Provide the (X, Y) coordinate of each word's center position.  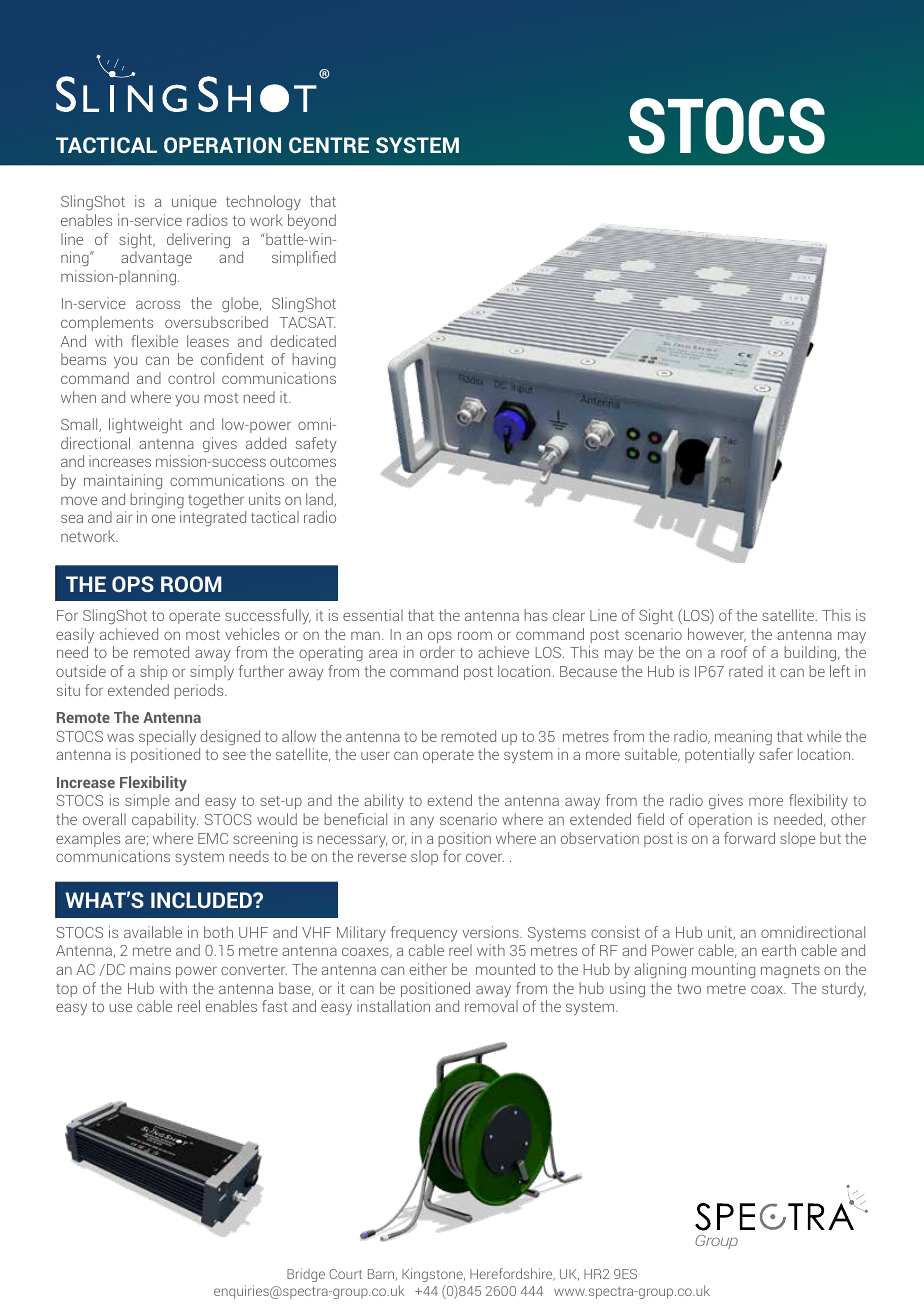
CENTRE (329, 145)
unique (194, 202)
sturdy (844, 989)
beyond (312, 221)
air (124, 517)
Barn (382, 1274)
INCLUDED (202, 900)
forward (749, 838)
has (536, 615)
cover (485, 857)
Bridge (306, 1275)
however (717, 635)
